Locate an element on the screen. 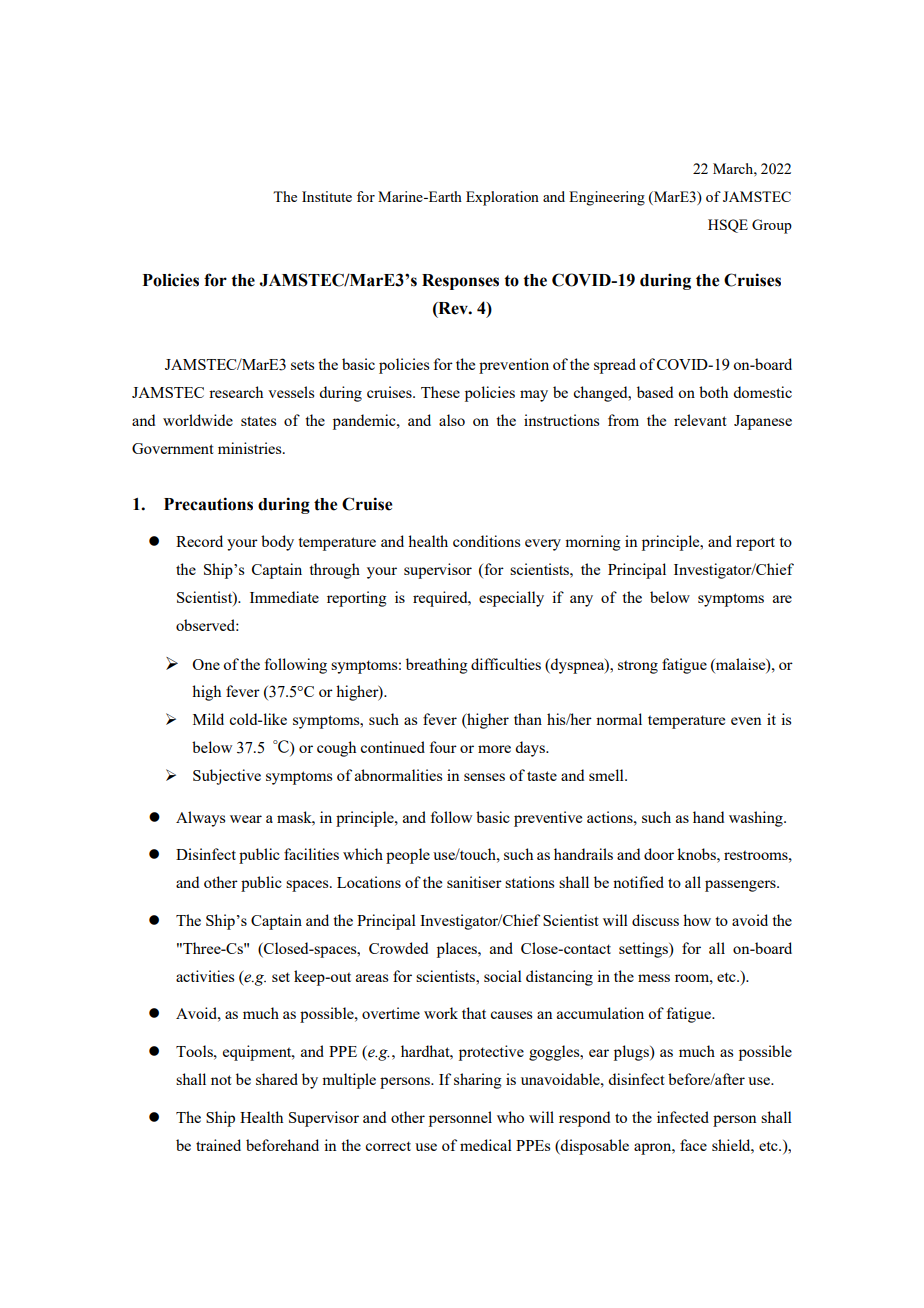 Image resolution: width=924 pixels, height=1308 pixels. Institute is located at coordinates (327, 196).
